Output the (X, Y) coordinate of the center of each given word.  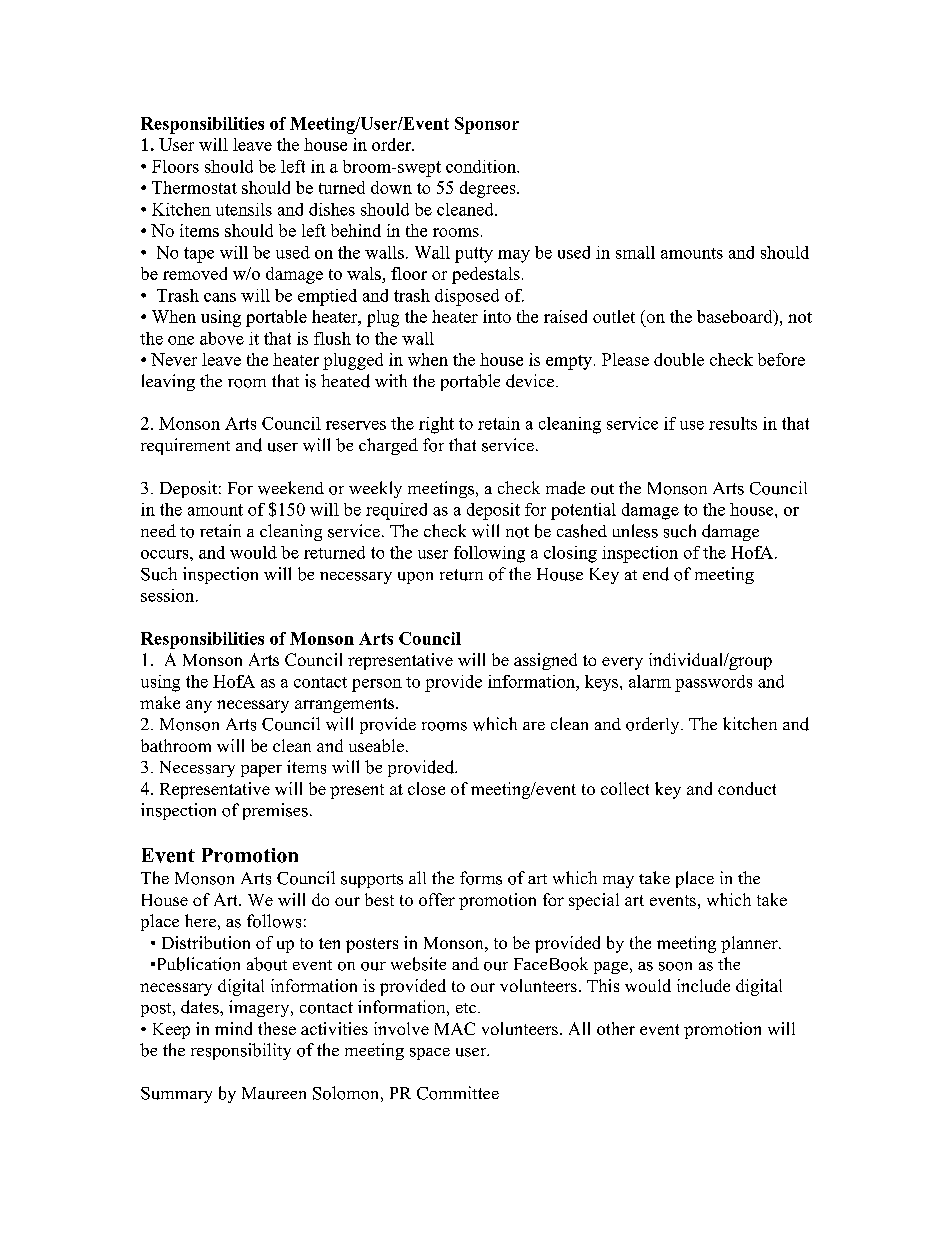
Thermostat (194, 187)
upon (415, 578)
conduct (747, 788)
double (679, 359)
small (635, 252)
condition (482, 166)
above (222, 338)
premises (275, 811)
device (530, 381)
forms (481, 878)
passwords (713, 683)
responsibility (241, 1051)
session (169, 595)
